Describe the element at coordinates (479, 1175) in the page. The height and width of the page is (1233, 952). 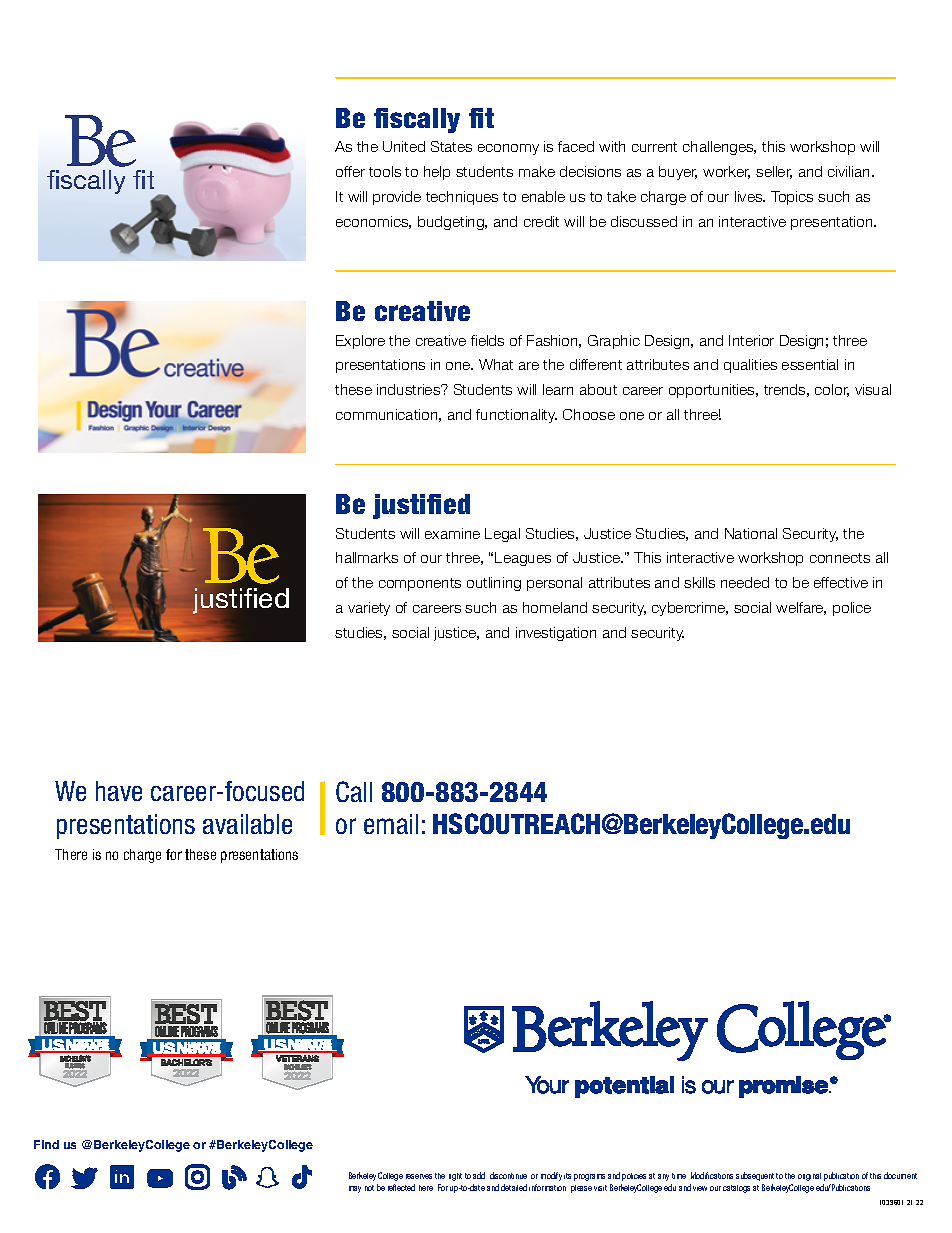
I see `add` at that location.
